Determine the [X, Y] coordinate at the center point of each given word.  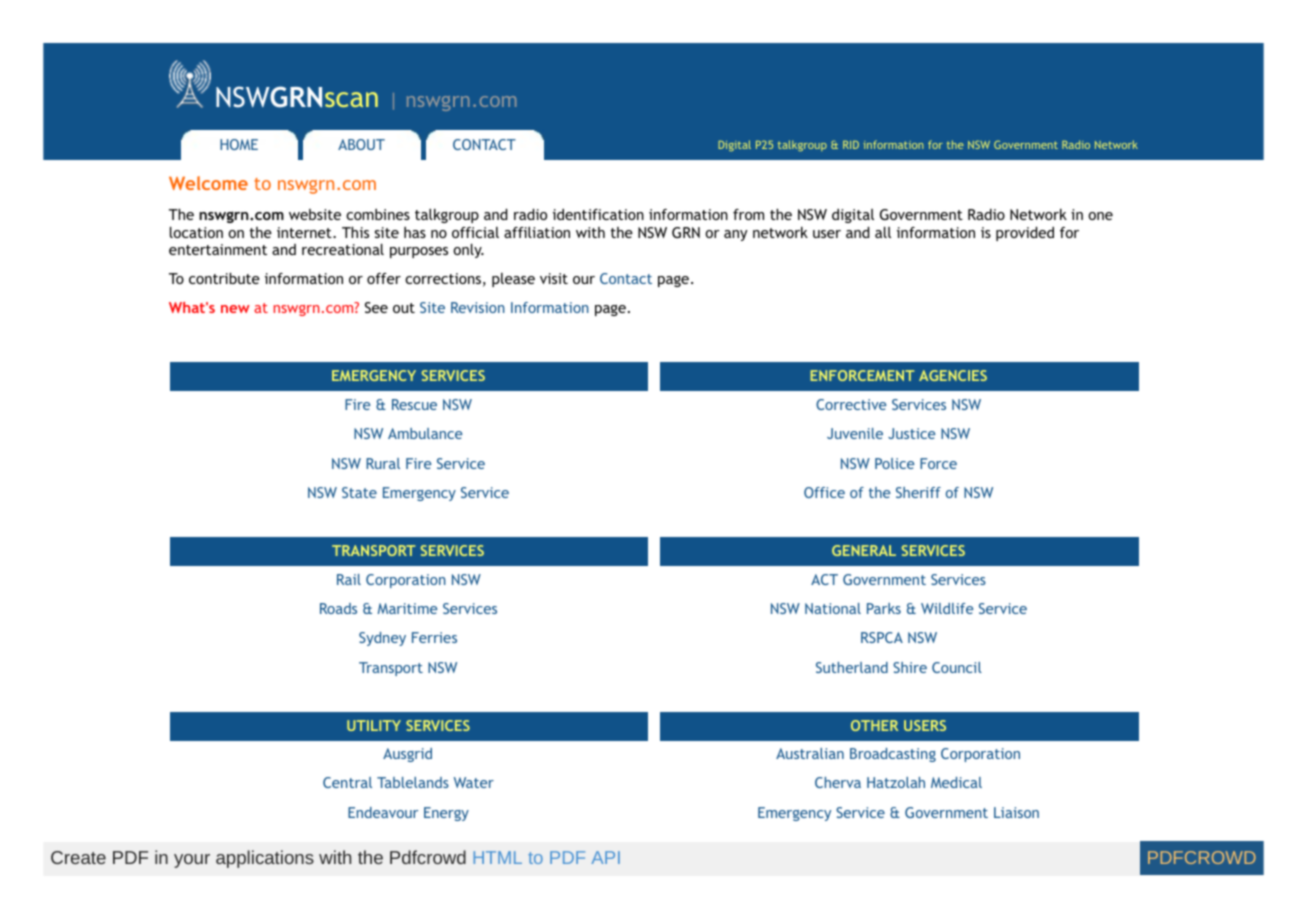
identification [598, 214]
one [1100, 216]
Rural [383, 463]
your [192, 861]
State [359, 492]
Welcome [208, 183]
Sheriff [918, 492]
